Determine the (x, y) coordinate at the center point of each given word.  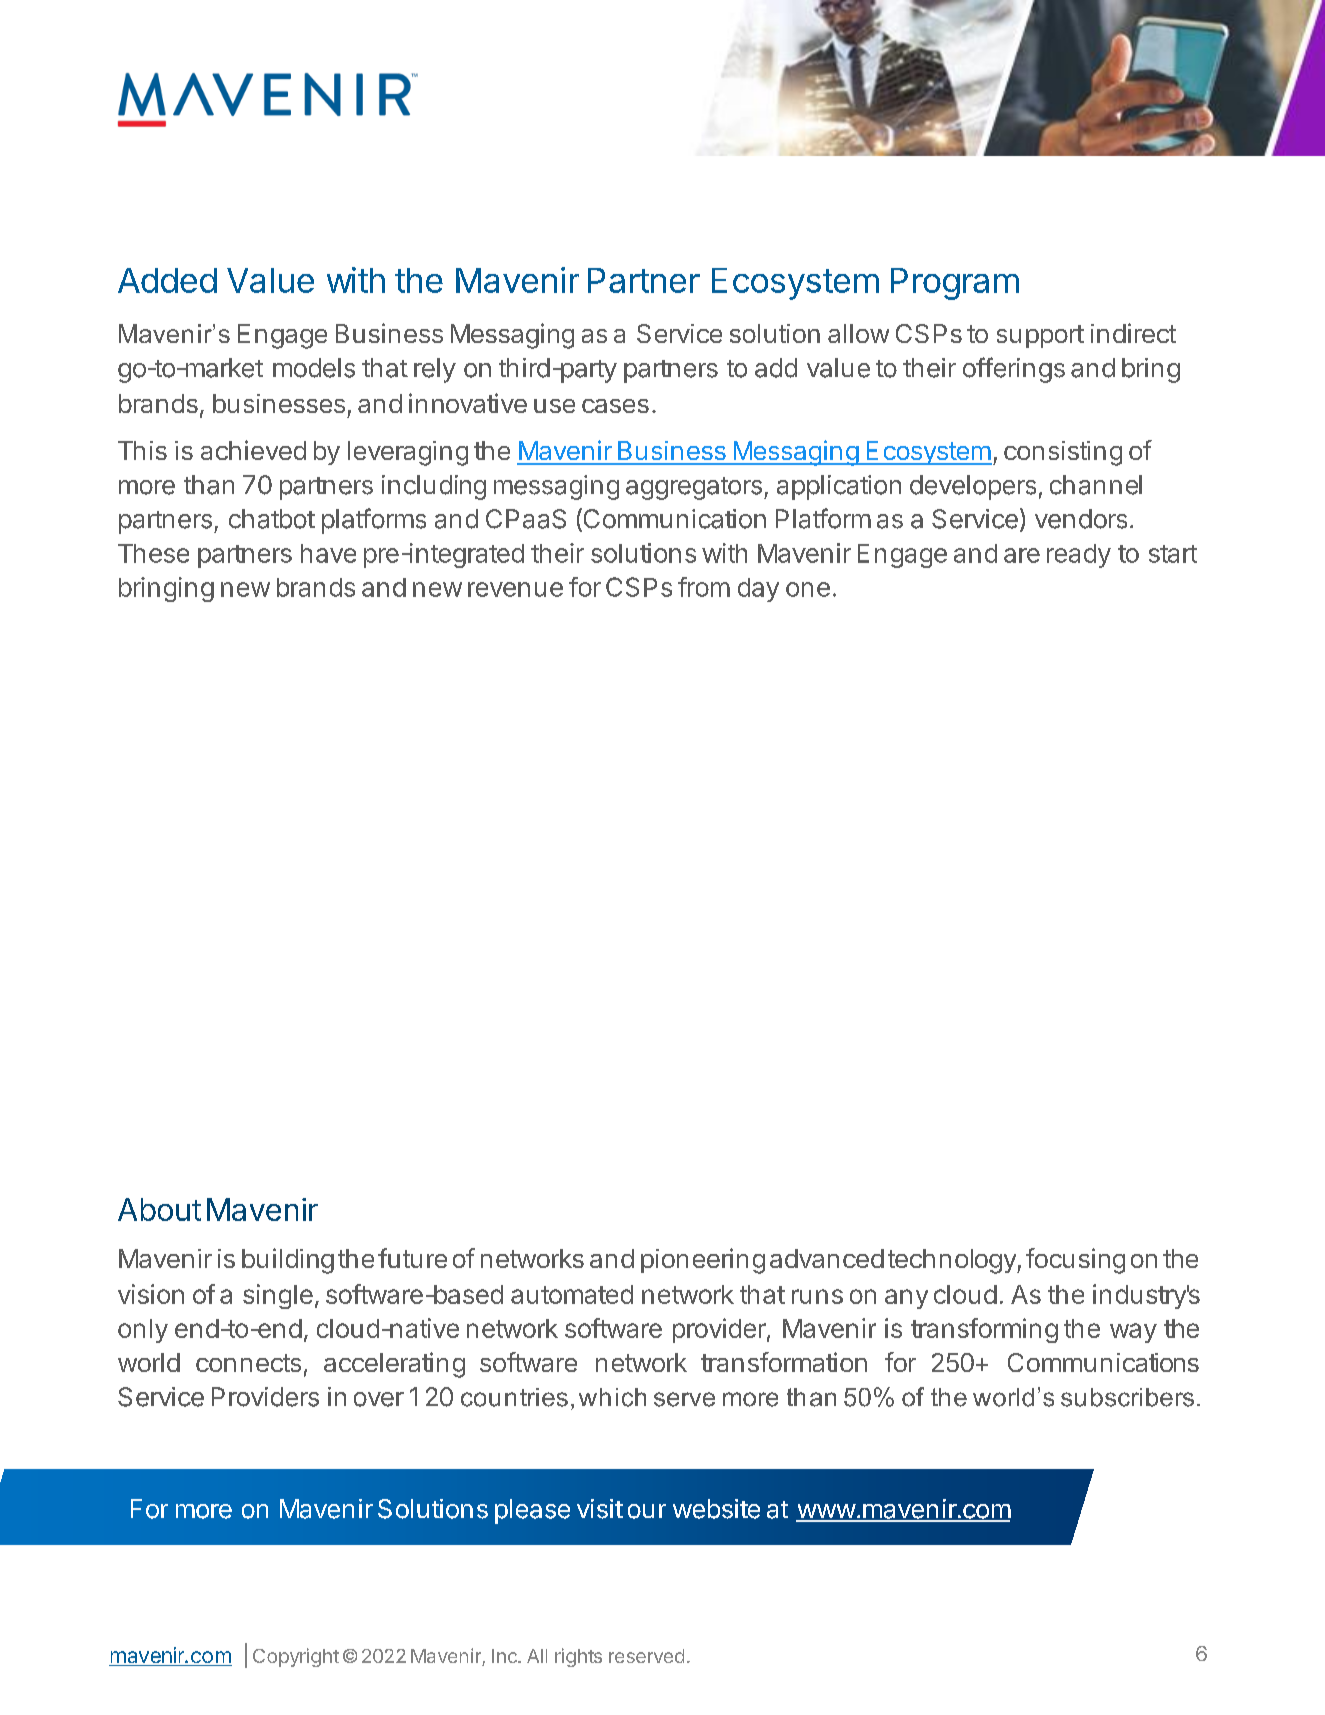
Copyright (296, 1657)
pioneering (703, 1261)
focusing (1075, 1261)
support (1040, 336)
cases (615, 406)
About (159, 1209)
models (314, 368)
